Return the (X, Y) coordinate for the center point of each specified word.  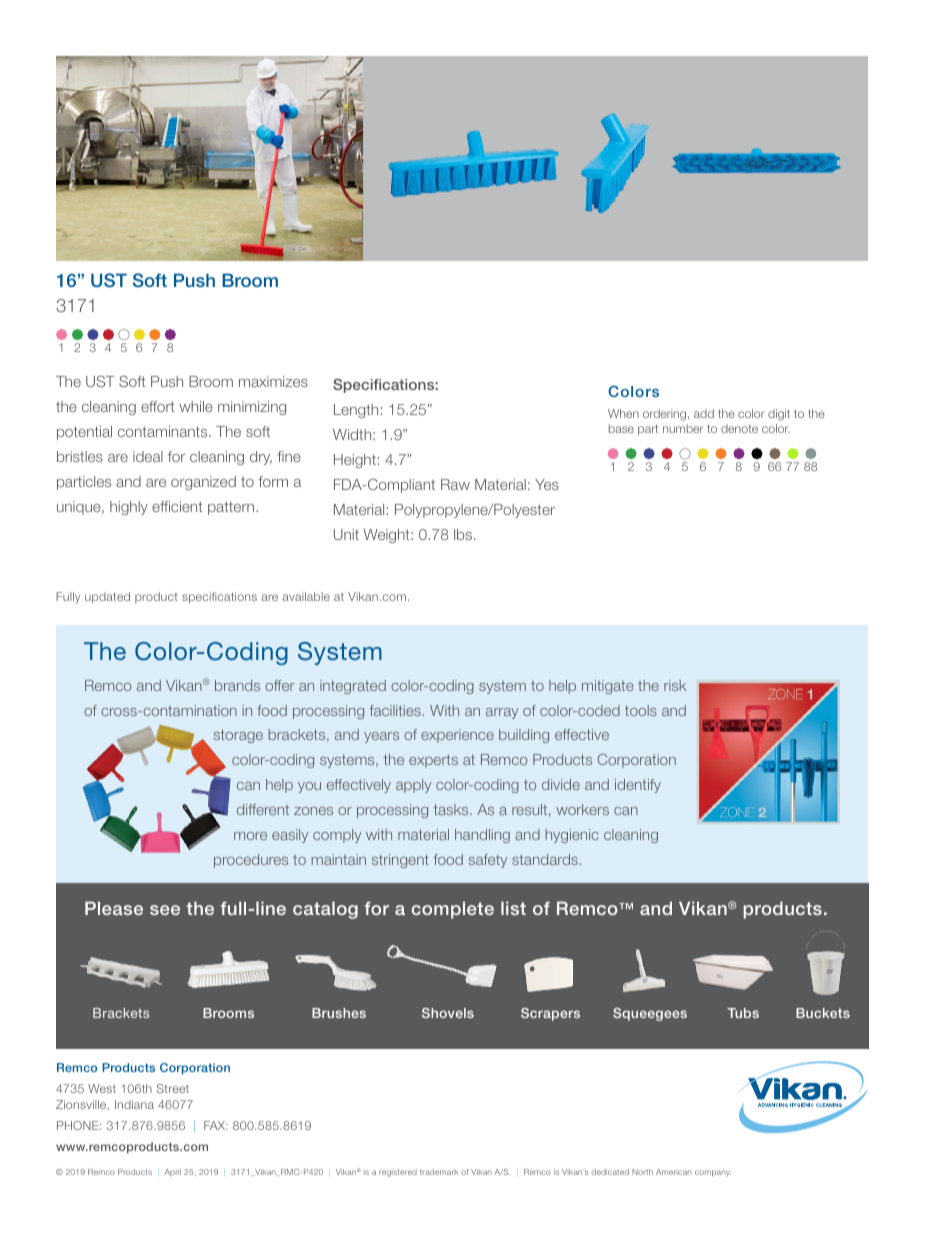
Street (173, 1088)
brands (237, 685)
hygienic (572, 836)
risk (675, 685)
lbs (464, 534)
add (704, 413)
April (172, 1173)
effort (157, 406)
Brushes (339, 1013)
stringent (400, 861)
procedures (251, 861)
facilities (395, 710)
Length (356, 411)
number (683, 428)
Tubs (743, 1013)
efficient (177, 506)
